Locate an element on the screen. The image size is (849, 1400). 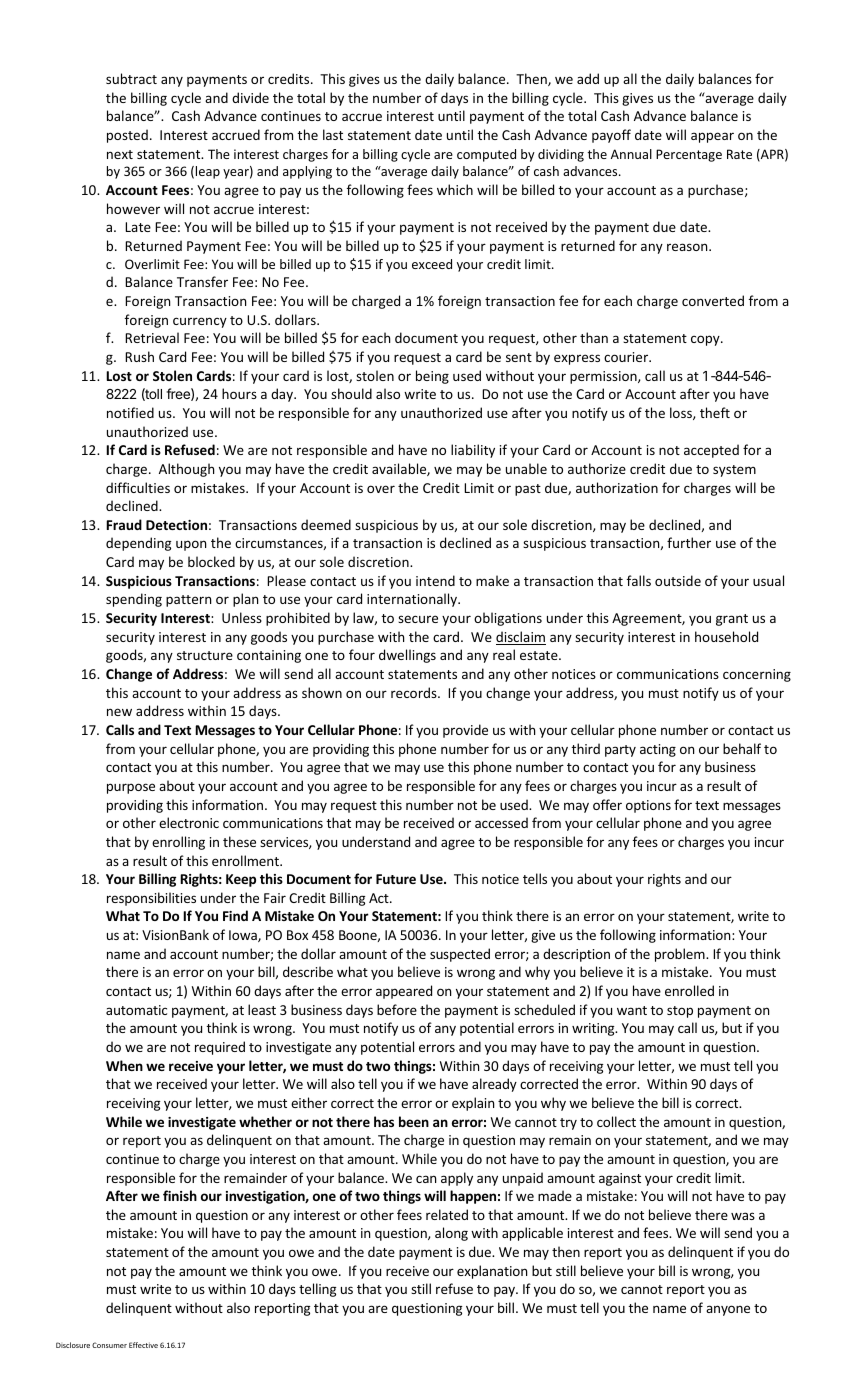
records is located at coordinates (415, 692).
